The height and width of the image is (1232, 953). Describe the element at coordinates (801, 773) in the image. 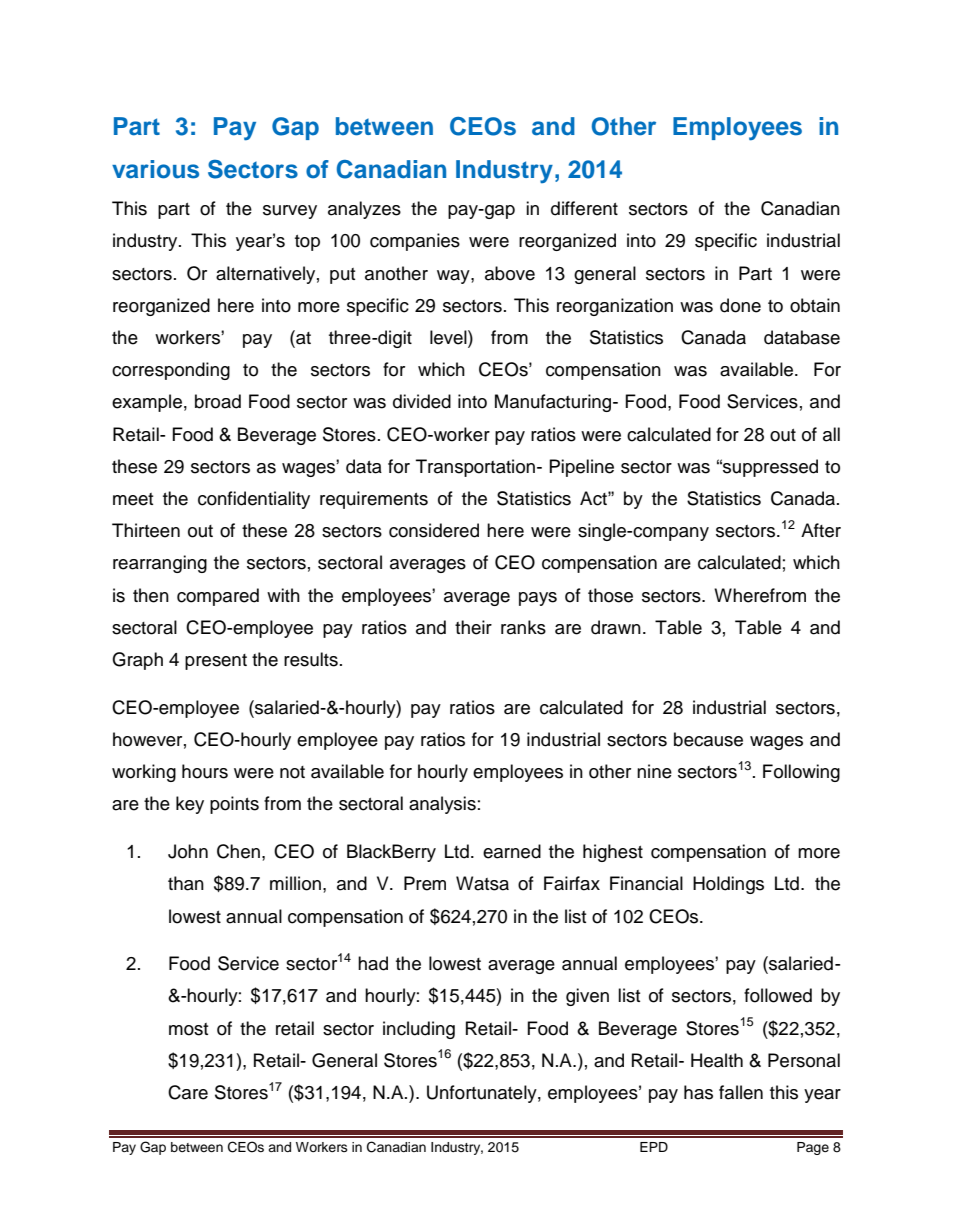

I see `Following` at that location.
